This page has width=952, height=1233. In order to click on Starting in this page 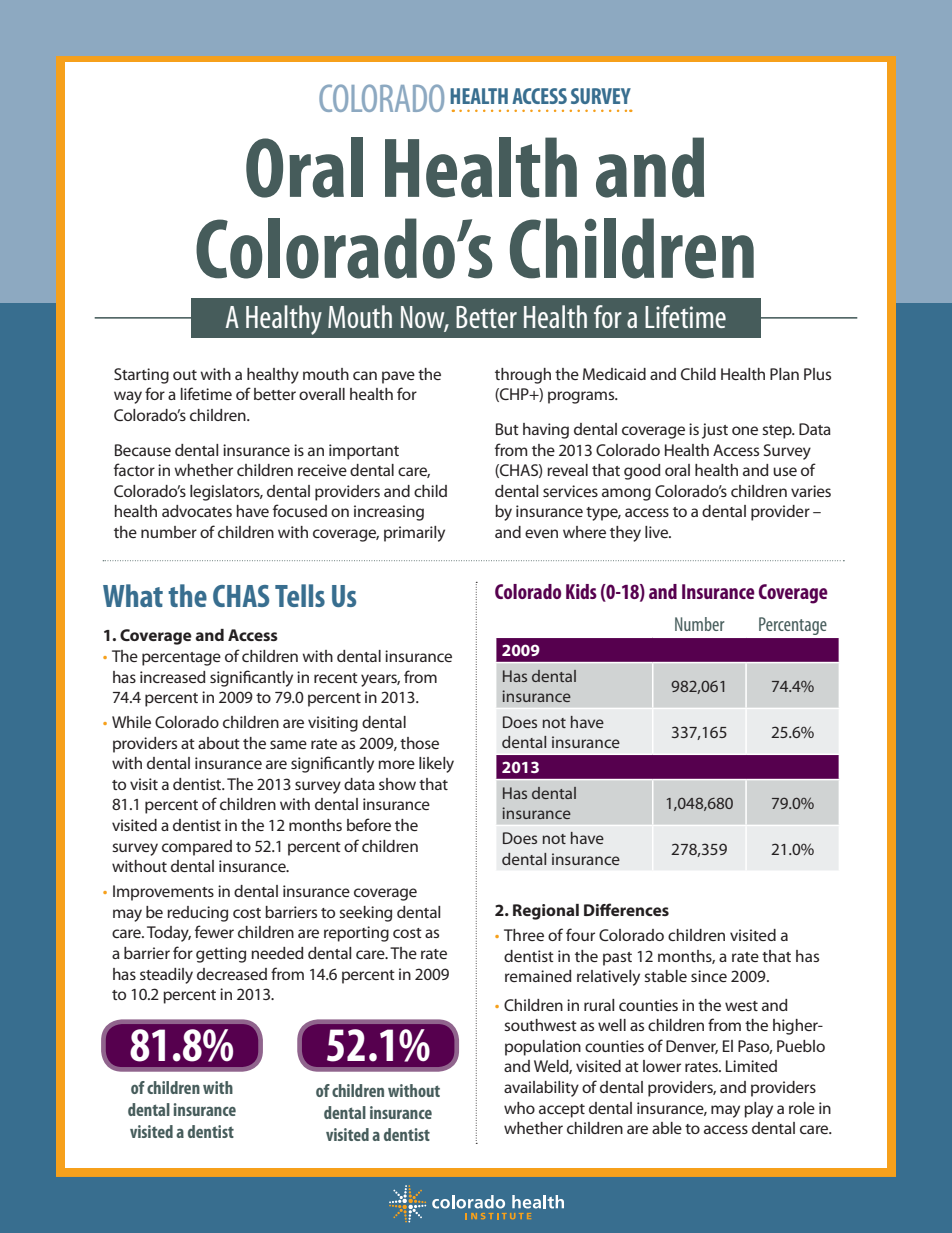, I will do `click(141, 376)`.
